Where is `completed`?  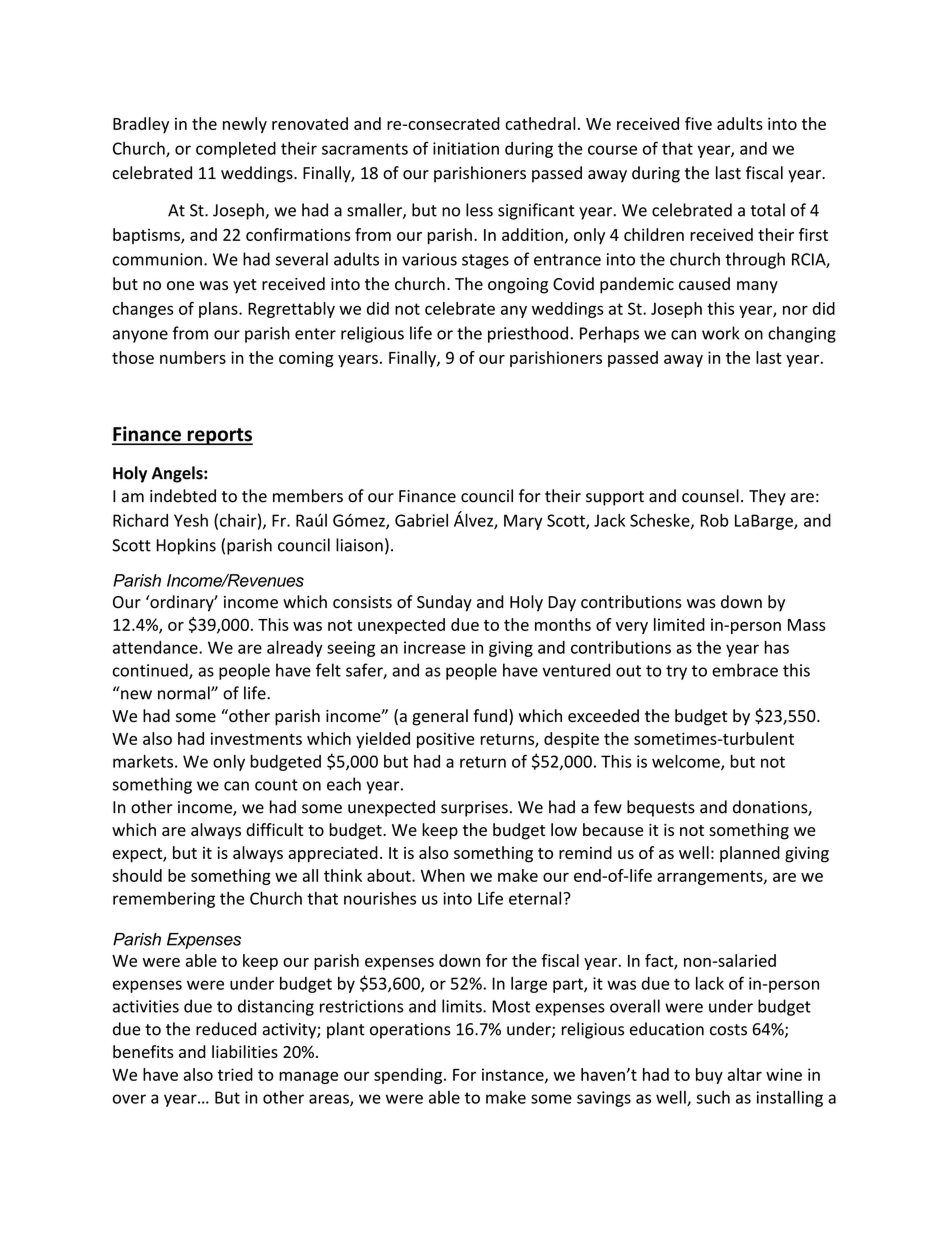
completed is located at coordinates (236, 150).
